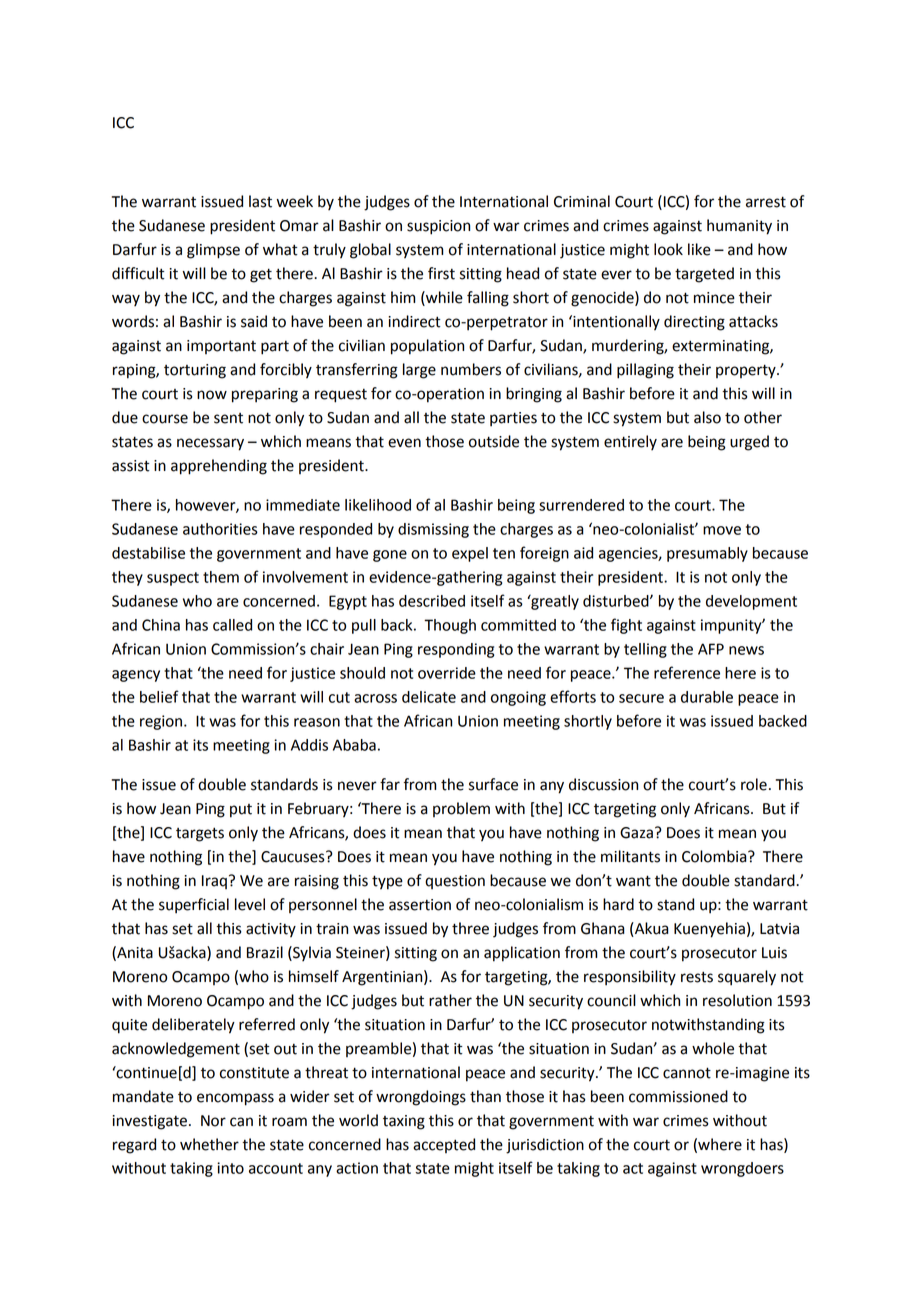 This page has width=924, height=1308. Describe the element at coordinates (470, 928) in the page. I see `three` at that location.
